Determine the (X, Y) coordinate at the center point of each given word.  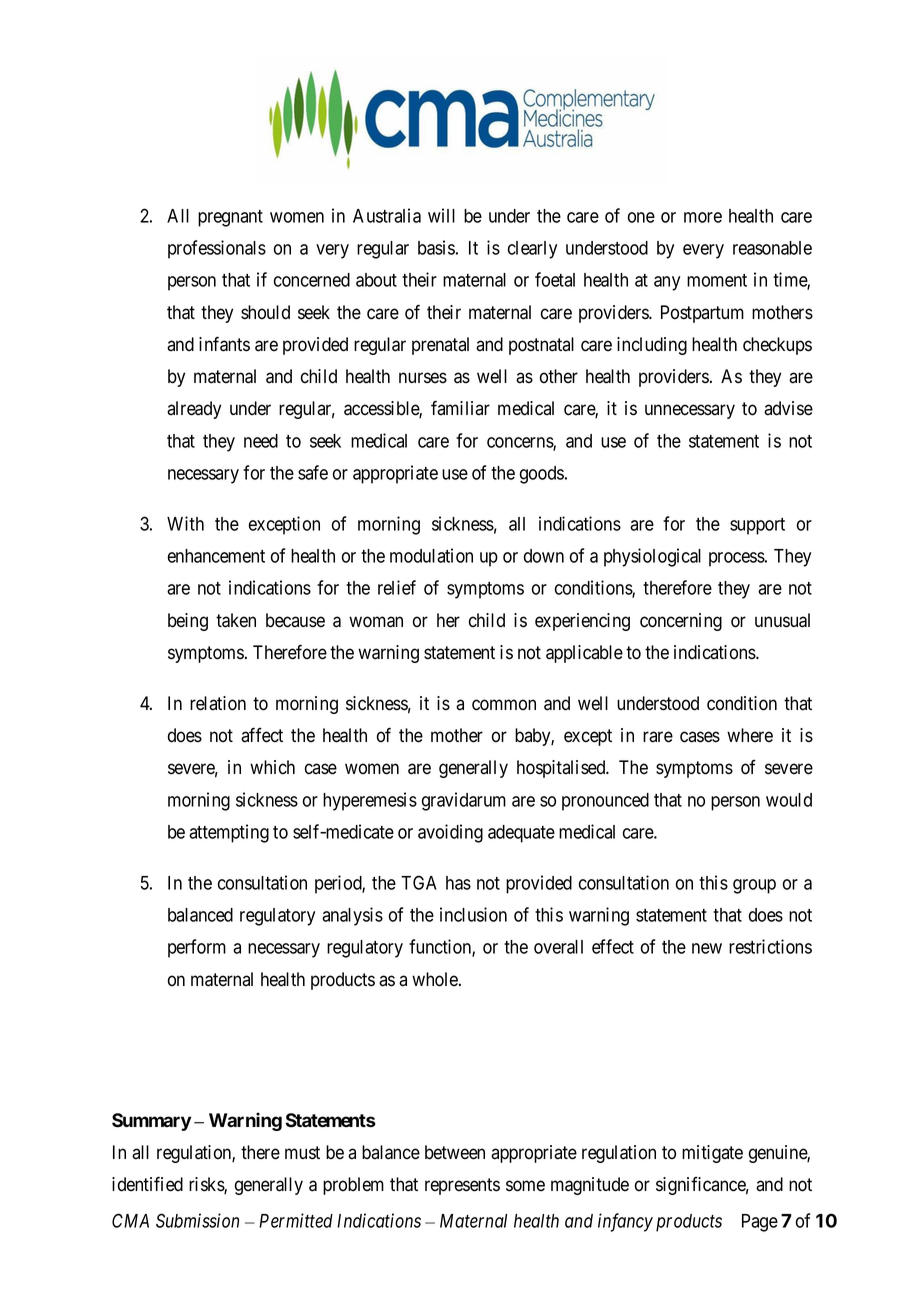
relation (218, 703)
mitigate (712, 1154)
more (703, 217)
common (504, 705)
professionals (217, 249)
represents (462, 1186)
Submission (197, 1220)
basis (436, 247)
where (750, 735)
